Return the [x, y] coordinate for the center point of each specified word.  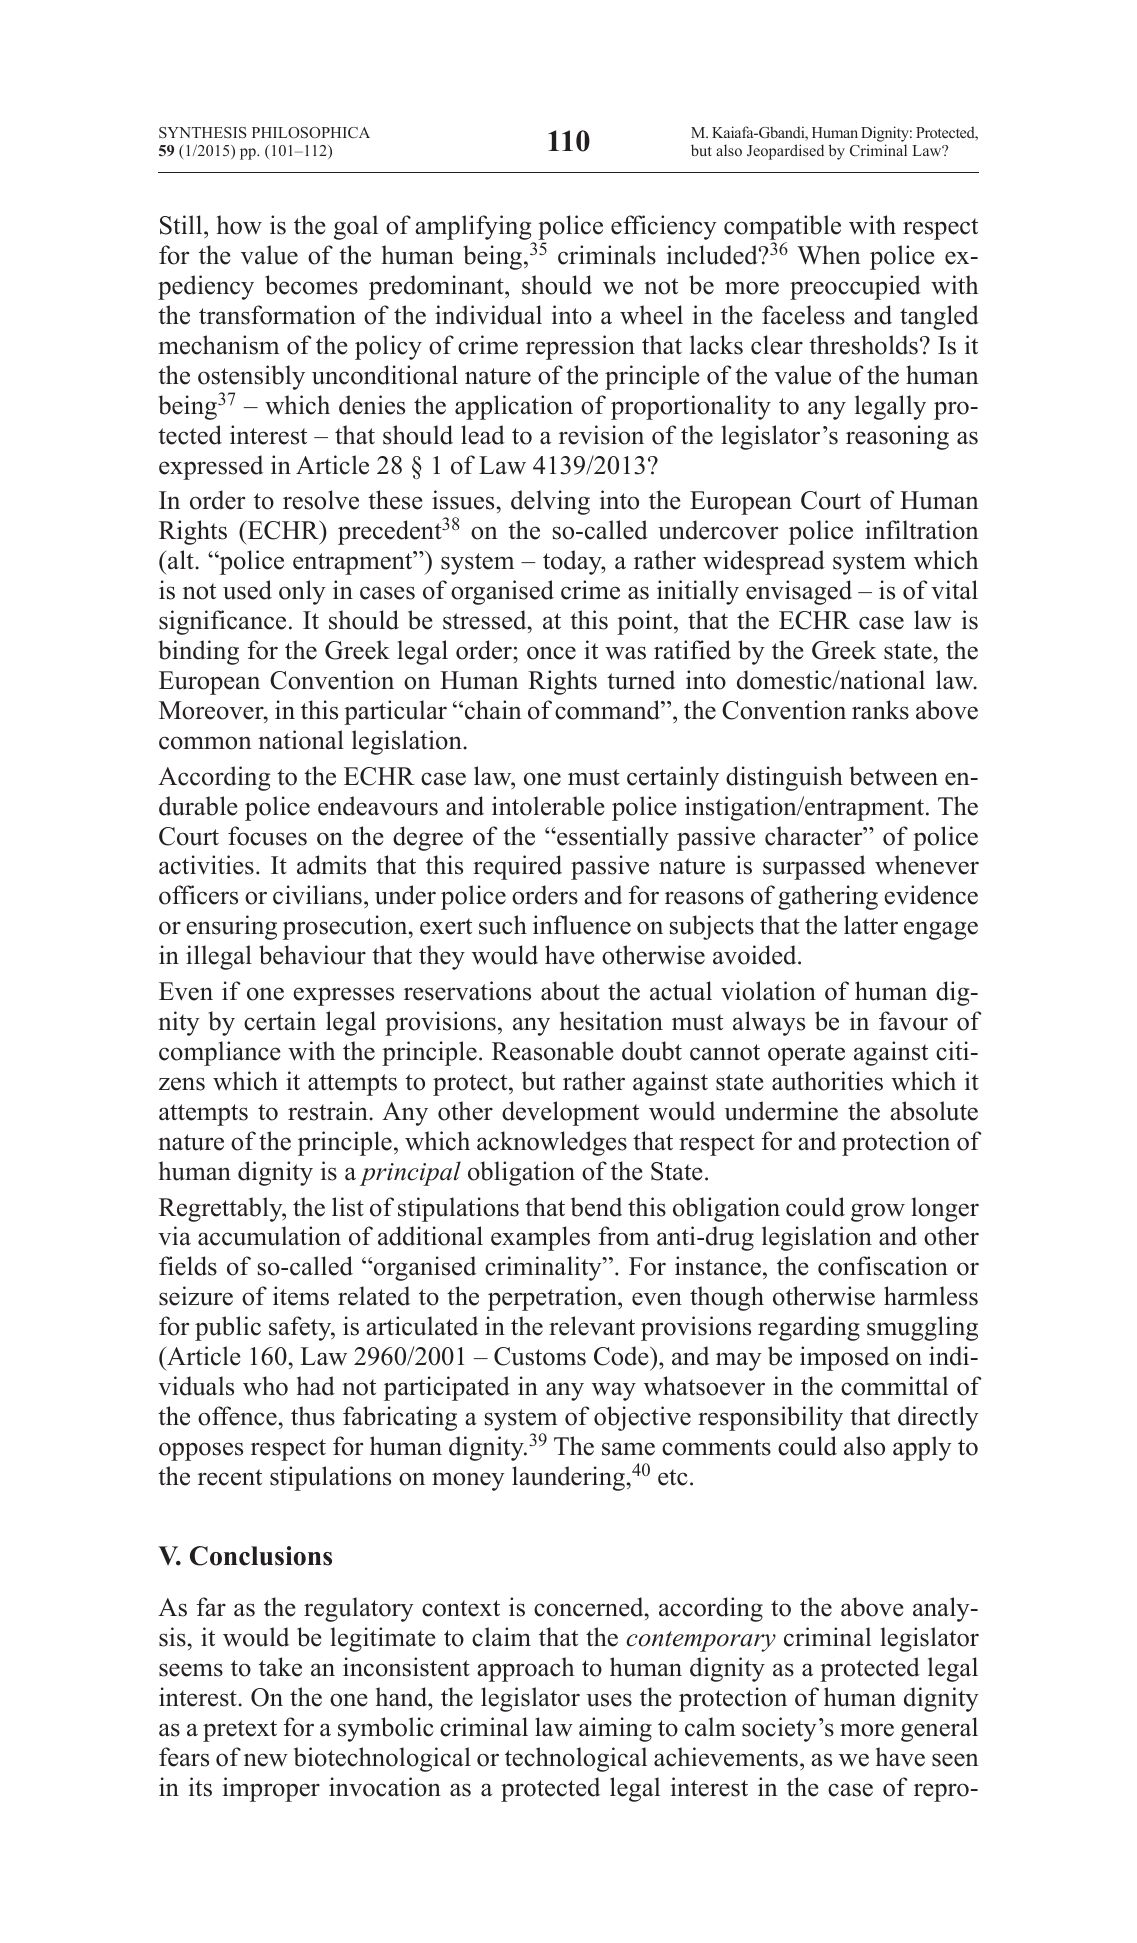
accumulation [269, 1236]
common [205, 743]
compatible [782, 229]
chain [493, 710]
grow [878, 1212]
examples [540, 1238]
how [239, 225]
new [266, 1760]
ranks [880, 710]
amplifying [474, 229]
